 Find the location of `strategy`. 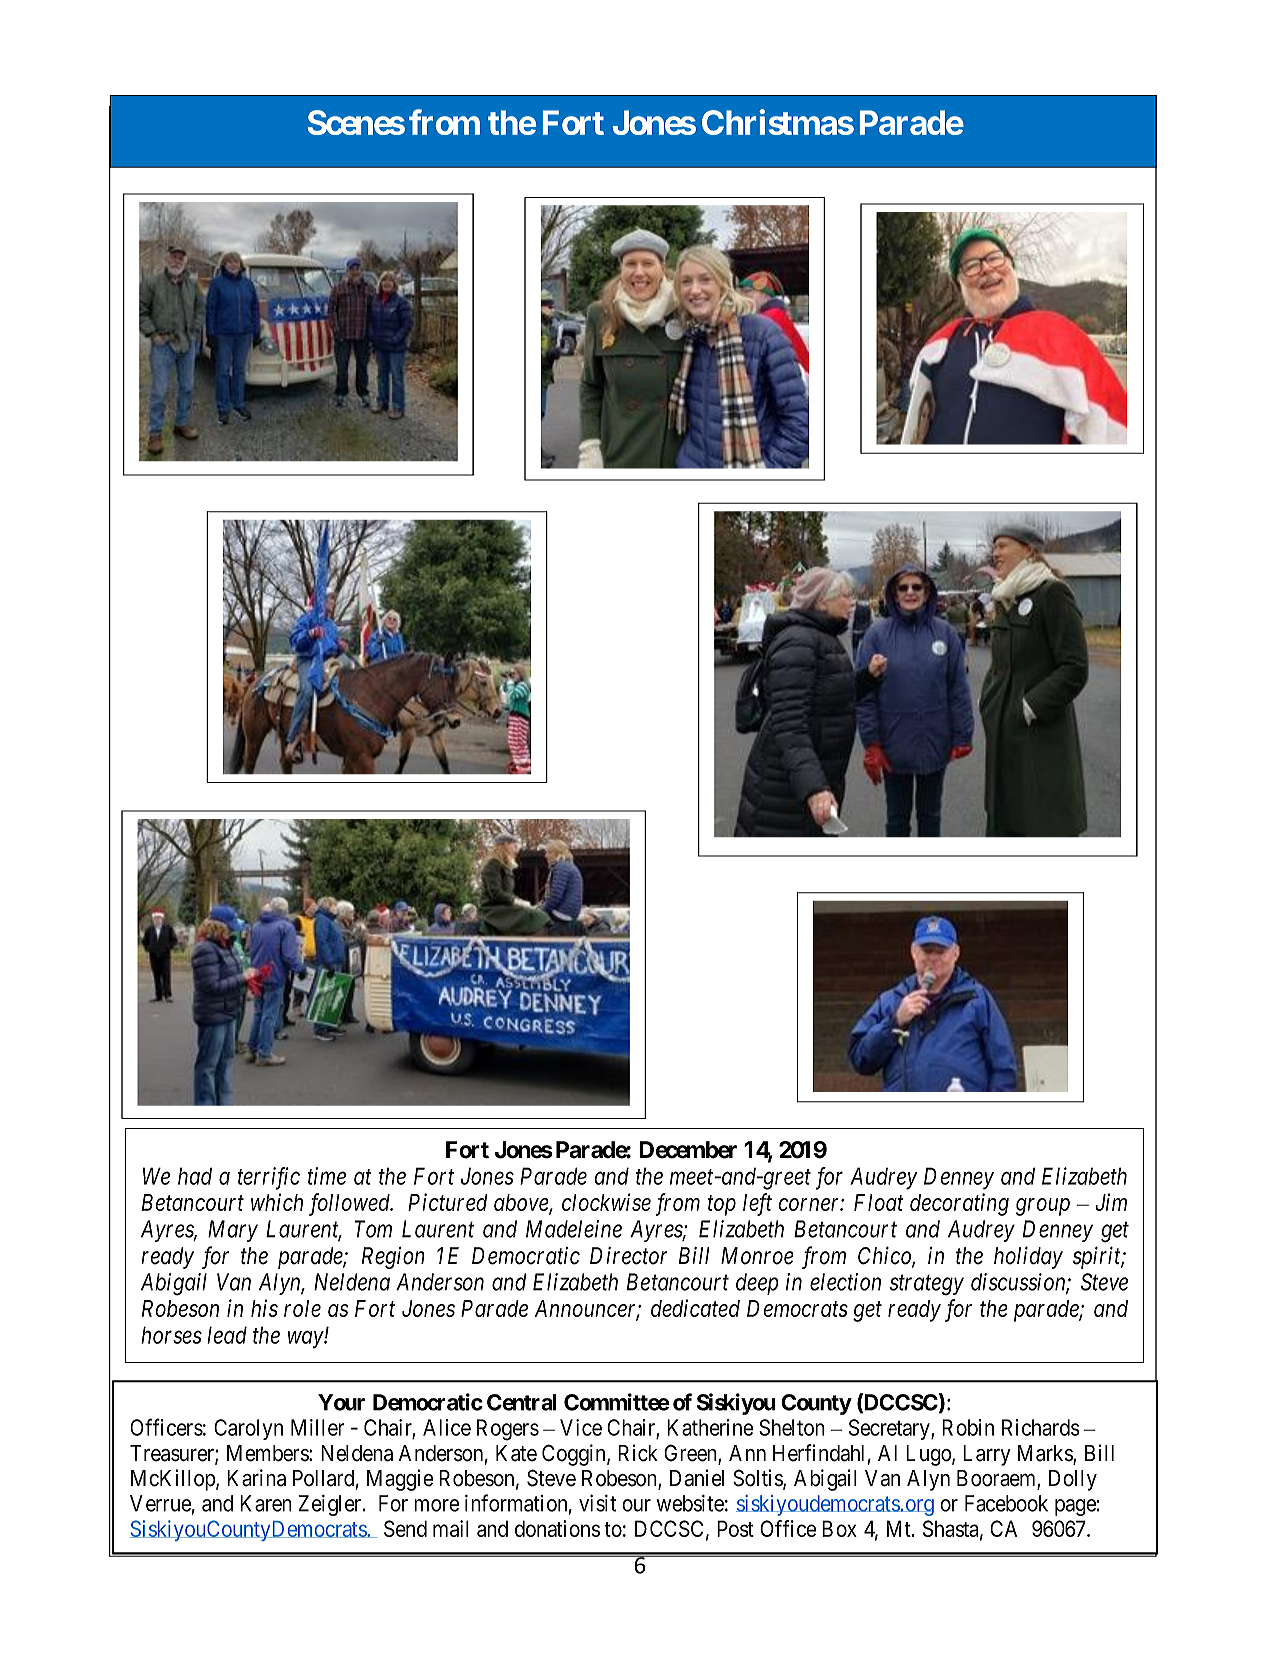

strategy is located at coordinates (927, 1285).
